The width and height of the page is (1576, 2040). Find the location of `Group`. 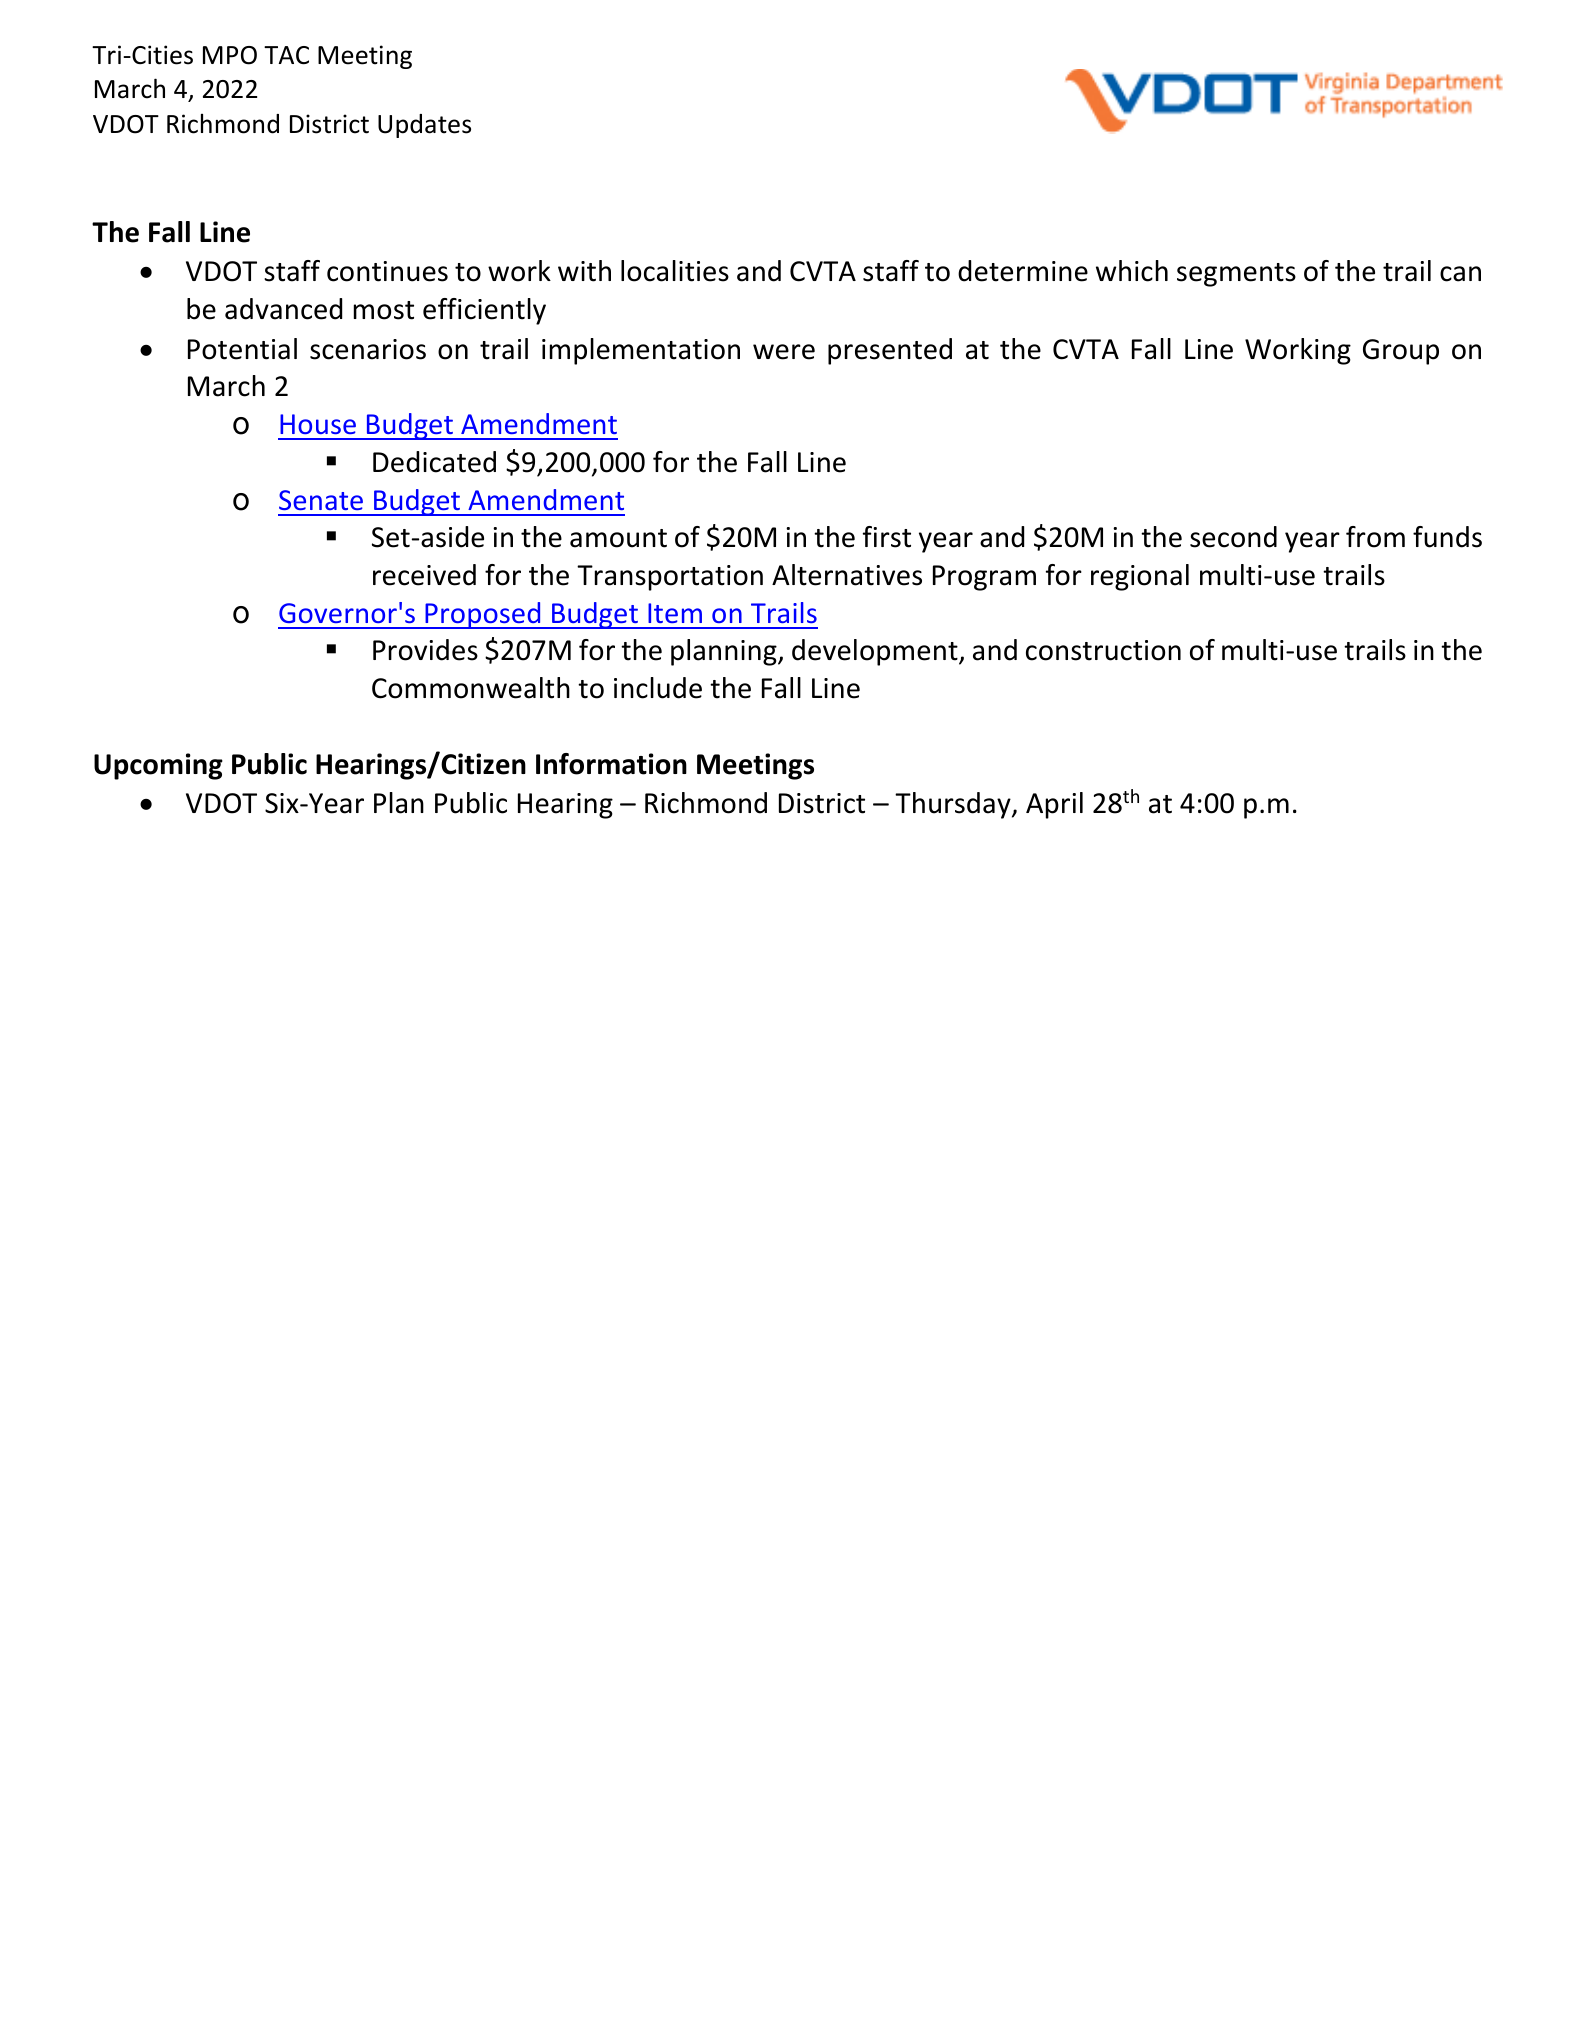

Group is located at coordinates (1401, 352).
